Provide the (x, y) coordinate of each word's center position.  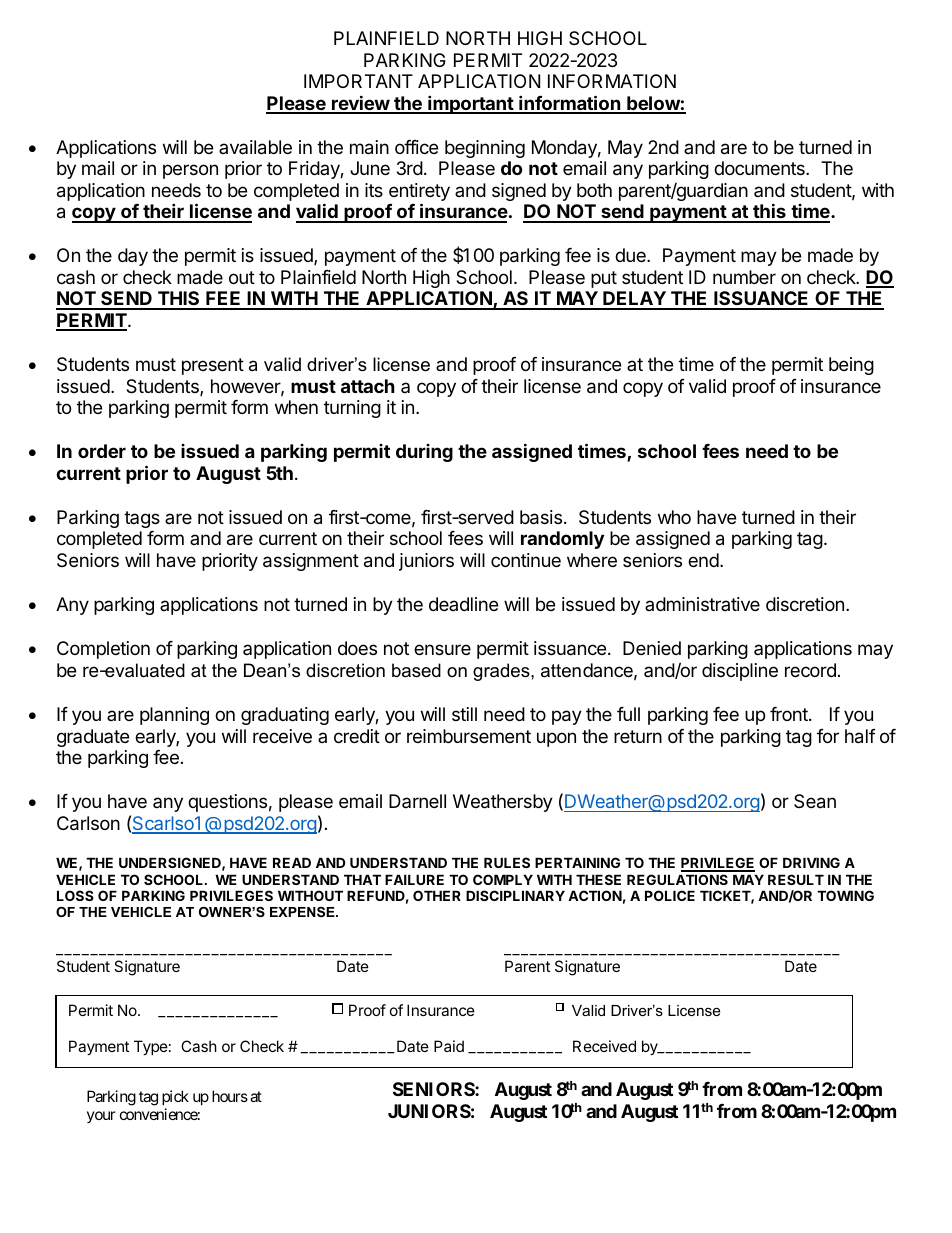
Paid (449, 1046)
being (851, 366)
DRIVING (811, 862)
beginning (485, 149)
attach (368, 386)
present (213, 366)
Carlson (88, 823)
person (190, 171)
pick (175, 1097)
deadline (463, 604)
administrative (702, 604)
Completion (103, 650)
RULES (507, 862)
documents (760, 168)
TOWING (845, 895)
